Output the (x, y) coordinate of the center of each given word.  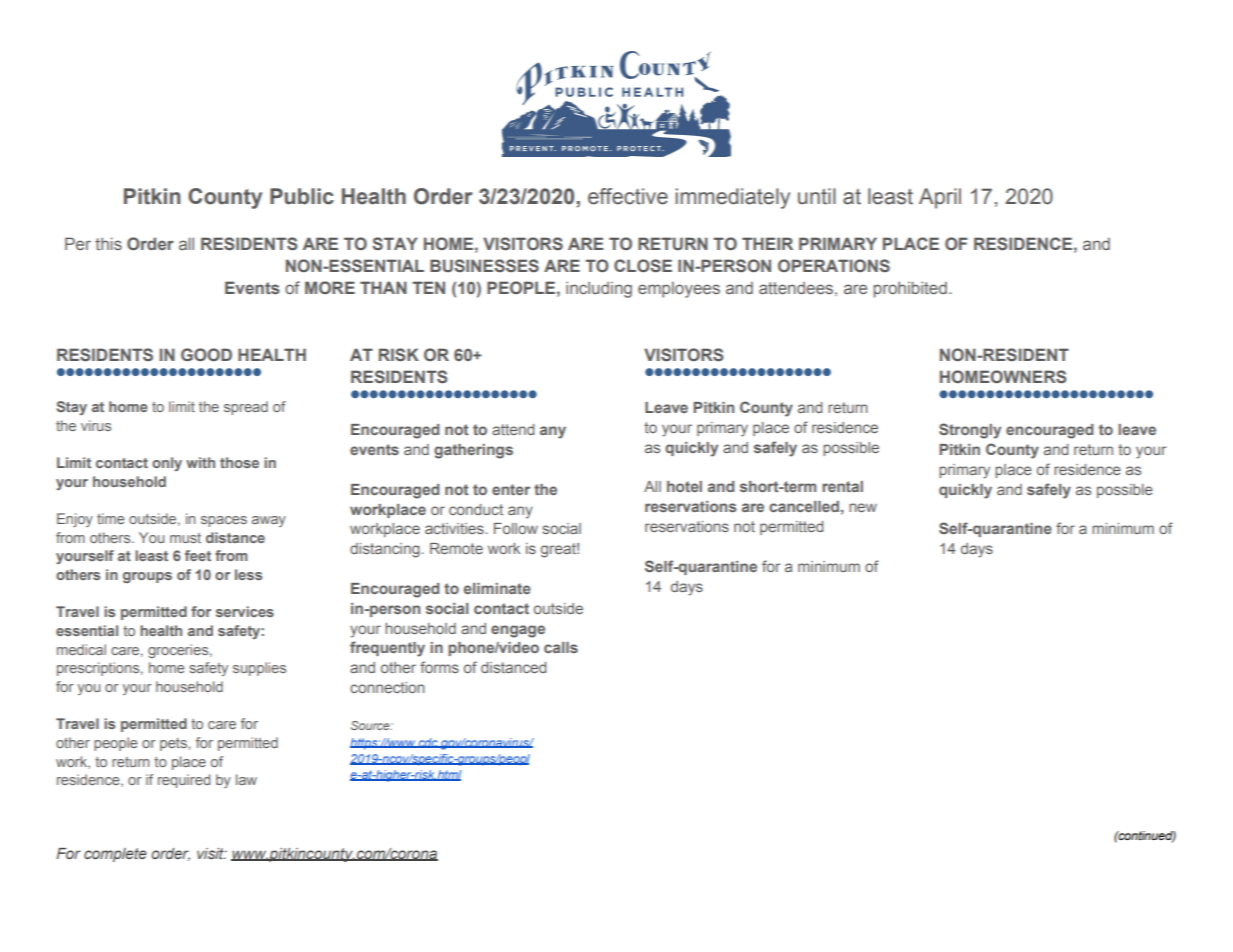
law (246, 779)
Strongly (970, 431)
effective (628, 196)
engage (518, 631)
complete (115, 855)
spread (246, 408)
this (108, 243)
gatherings (473, 451)
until (817, 196)
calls (561, 647)
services (245, 611)
